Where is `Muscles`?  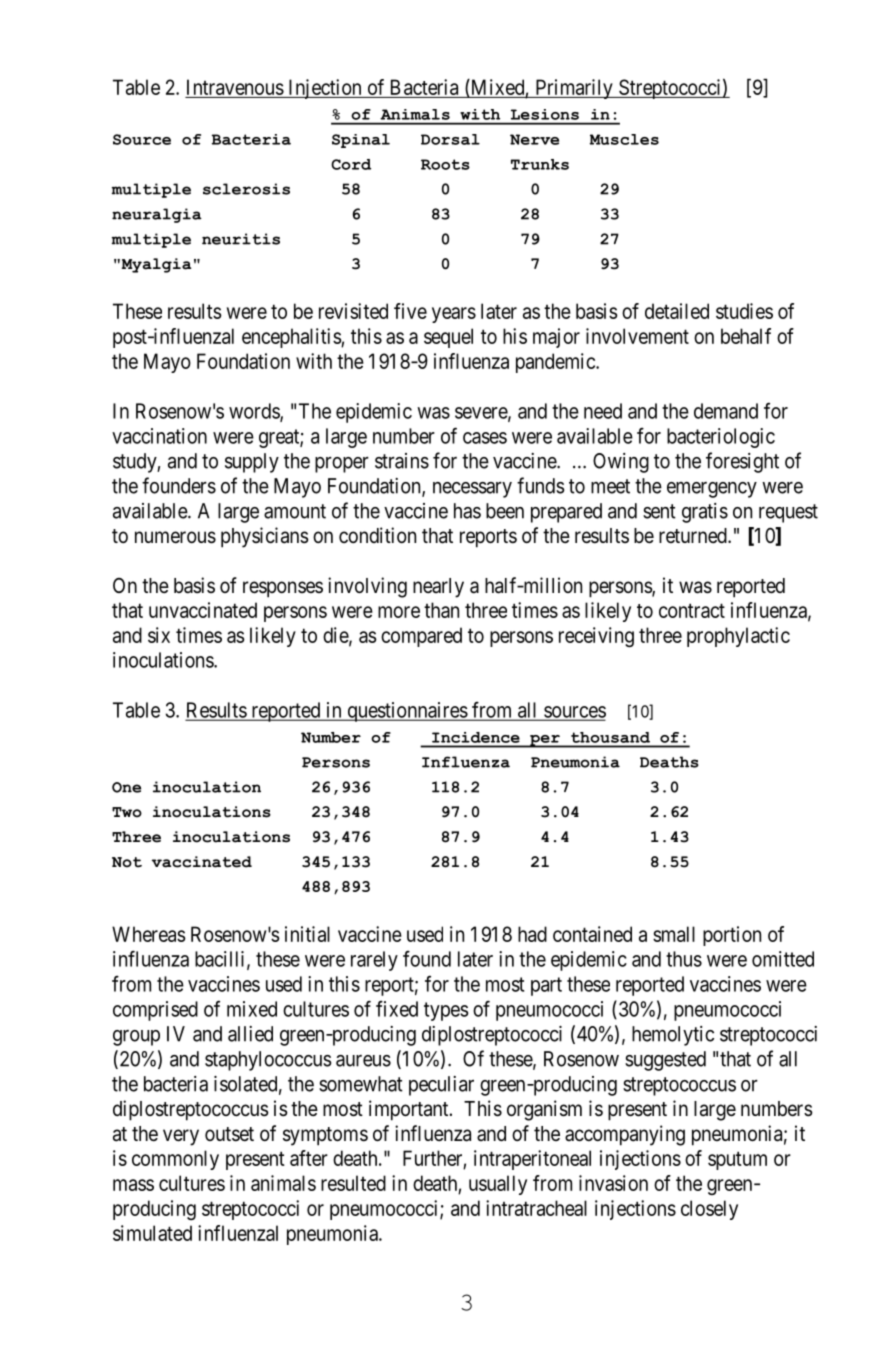 Muscles is located at coordinates (624, 139).
